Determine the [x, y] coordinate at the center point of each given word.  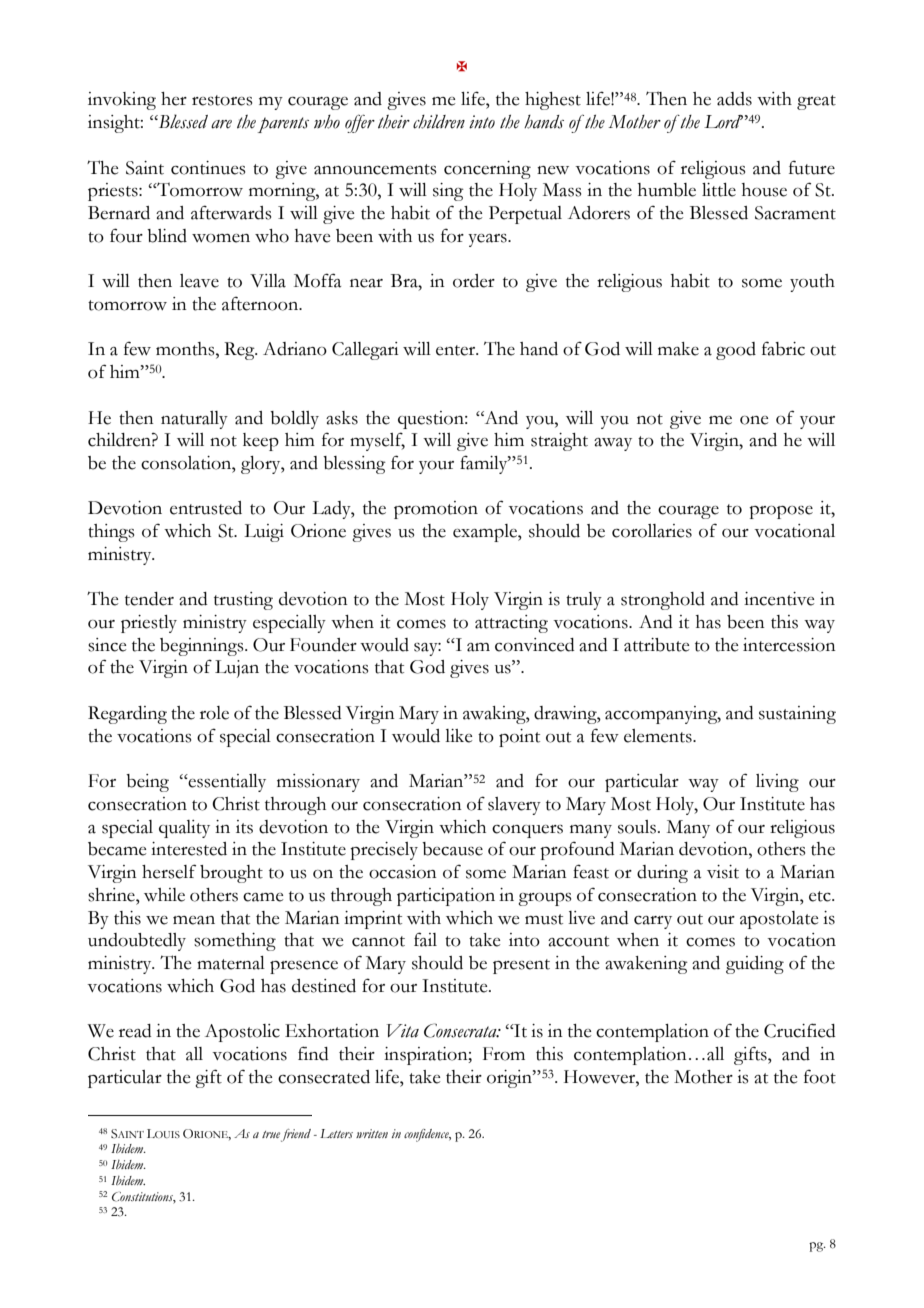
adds [734, 99]
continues [208, 168]
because [452, 849]
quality [184, 829]
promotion [436, 510]
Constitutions [144, 1197]
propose [781, 512]
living [777, 783]
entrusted [206, 508]
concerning [487, 170]
